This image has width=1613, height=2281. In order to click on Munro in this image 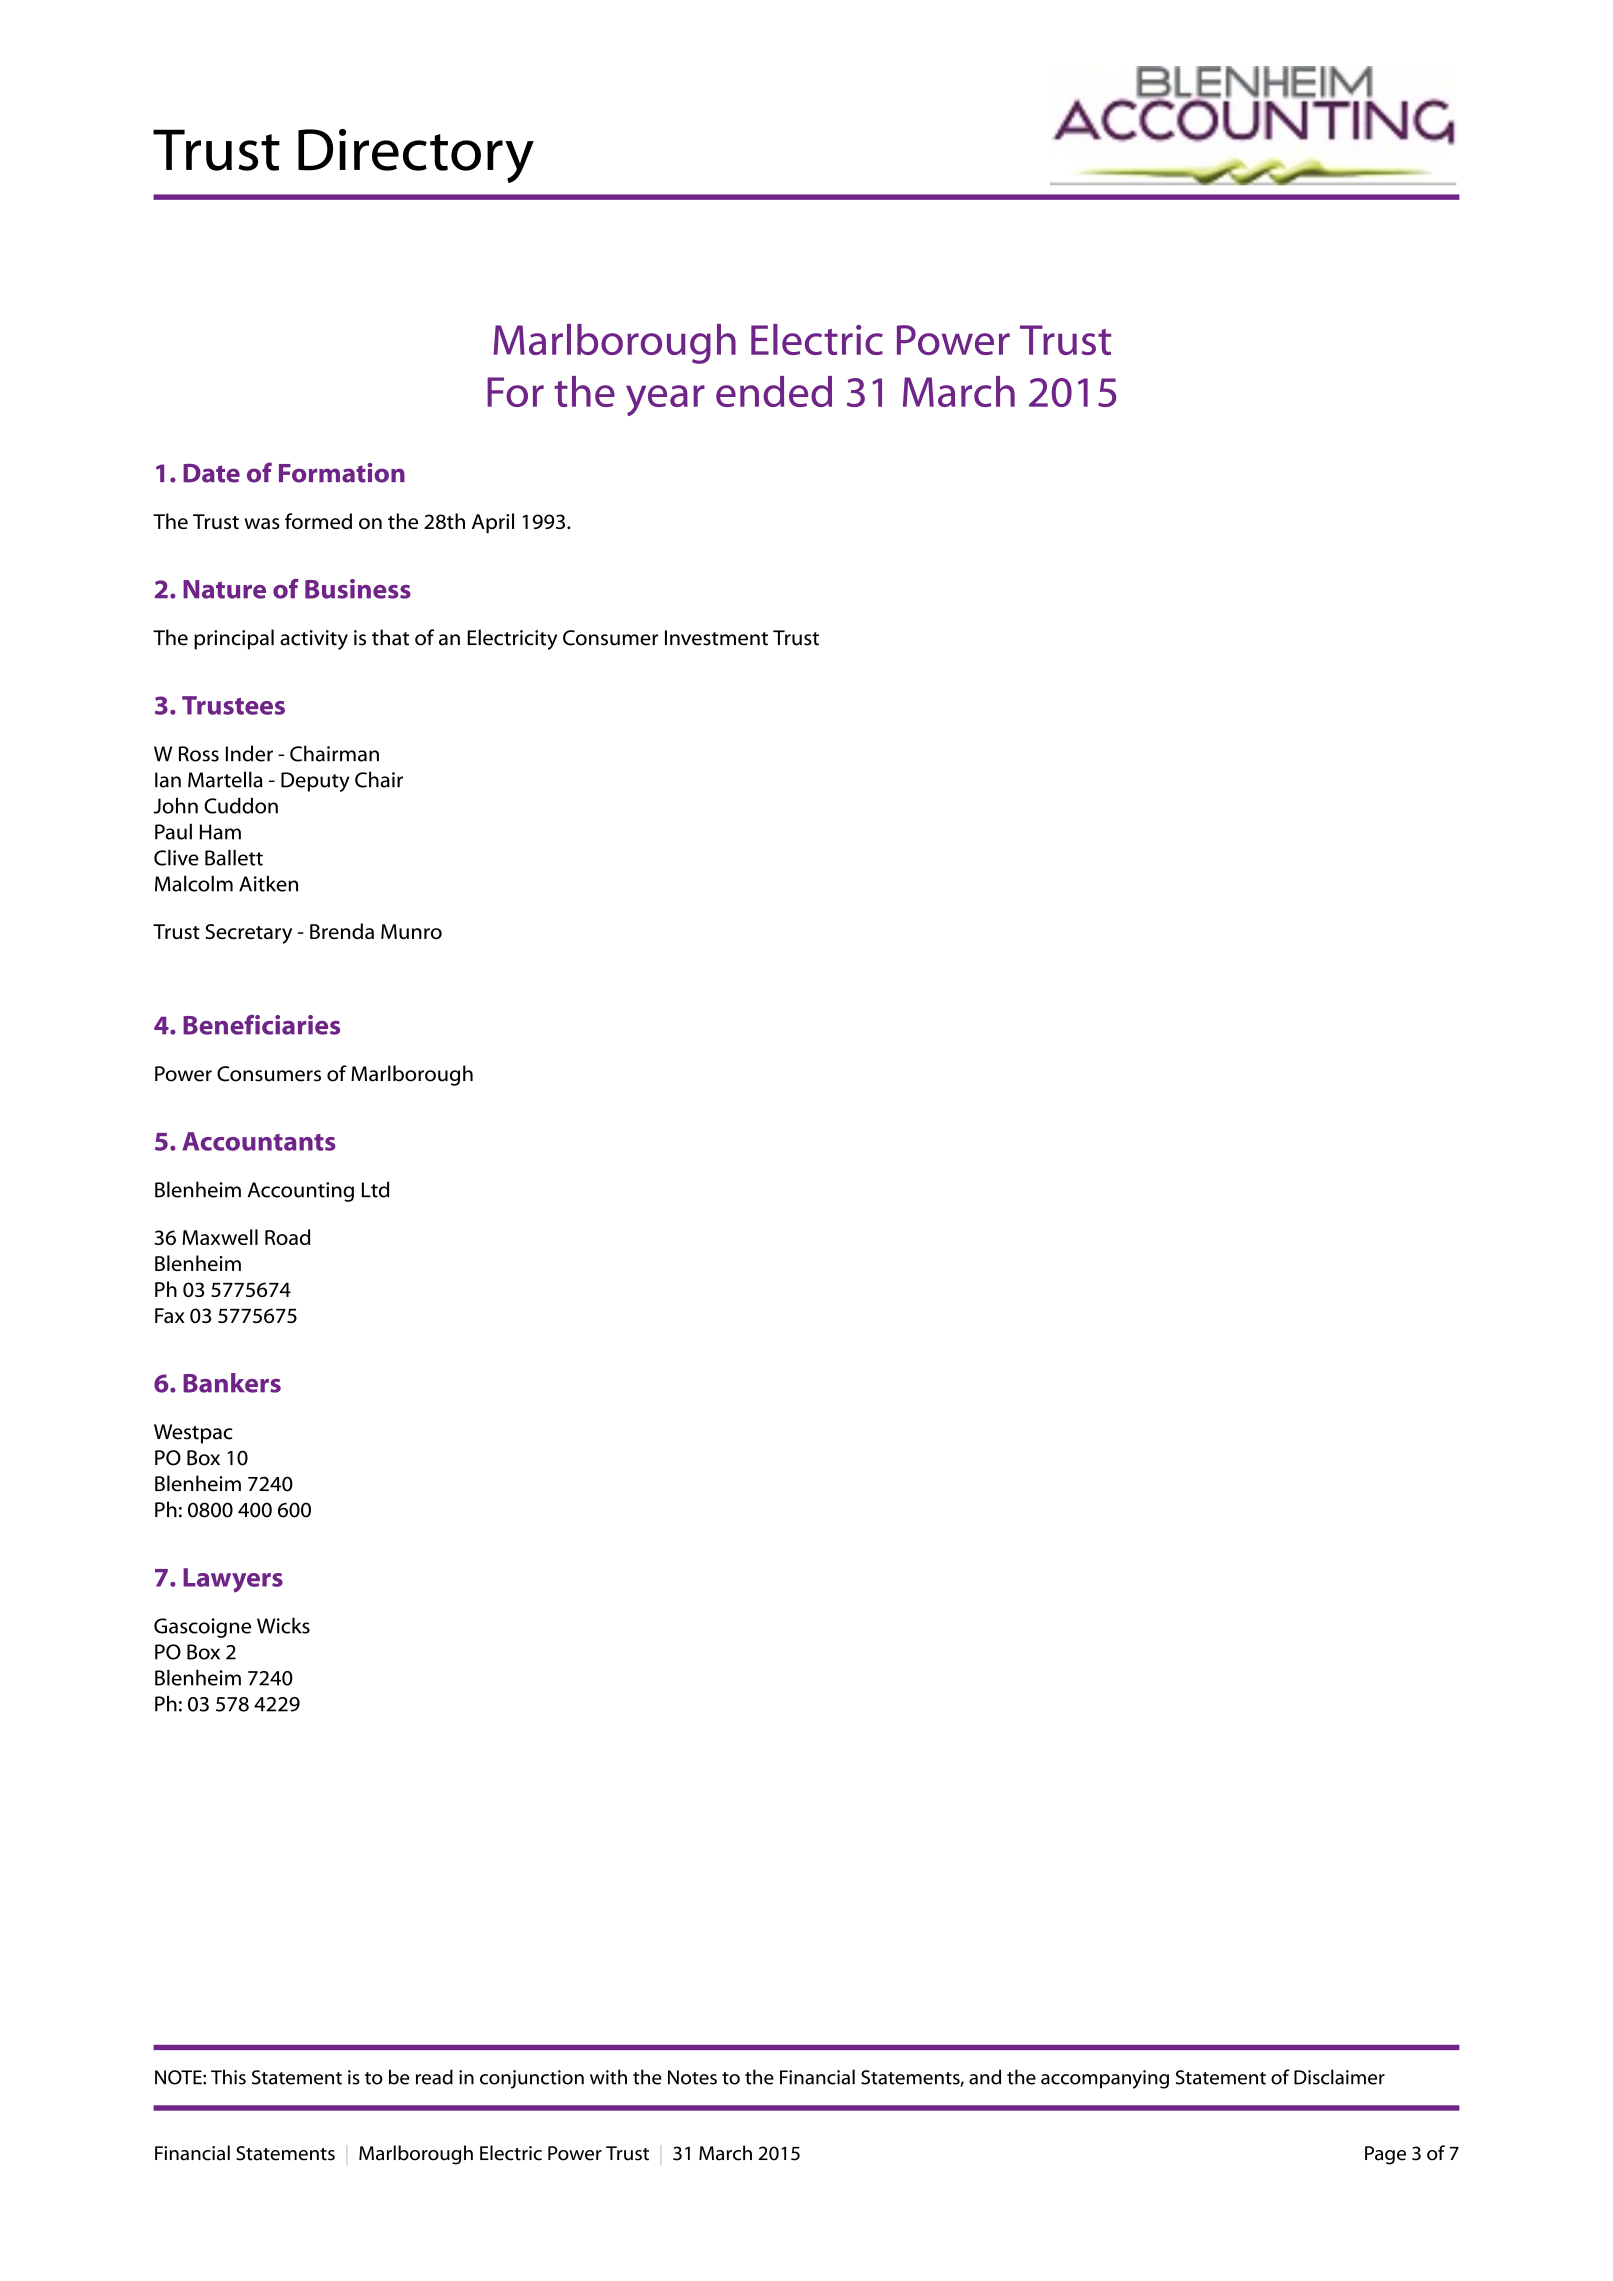, I will do `click(411, 931)`.
